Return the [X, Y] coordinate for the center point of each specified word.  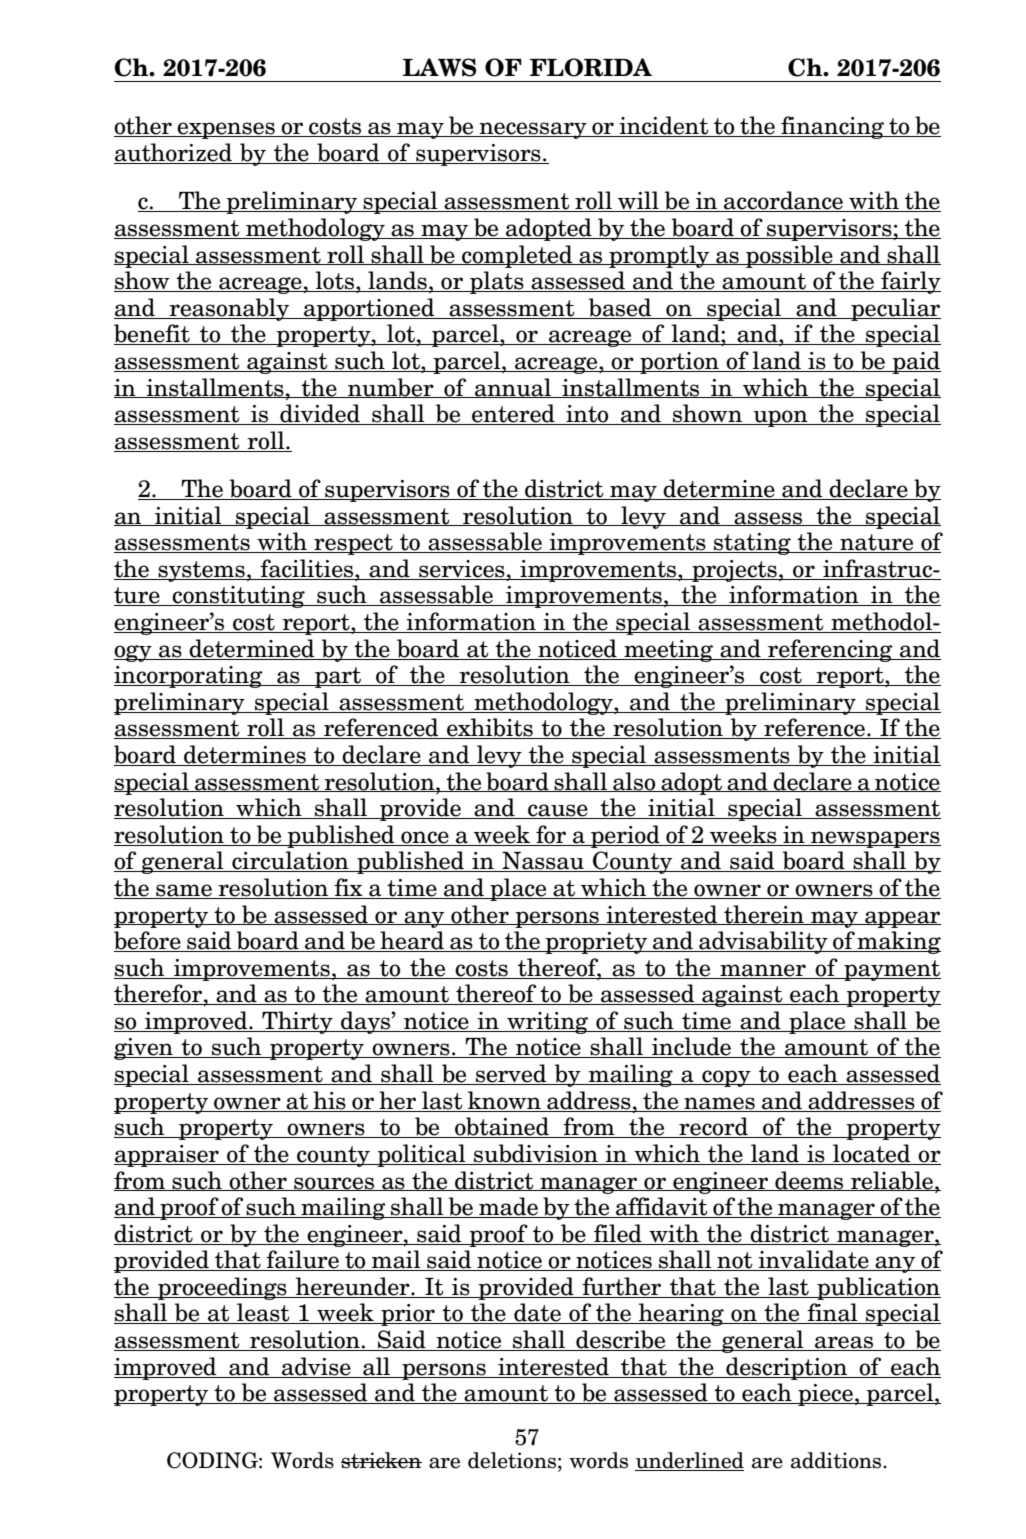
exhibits [490, 728]
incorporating [189, 677]
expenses [226, 130]
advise [316, 1366]
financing [833, 127]
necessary [533, 130]
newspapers [875, 839]
